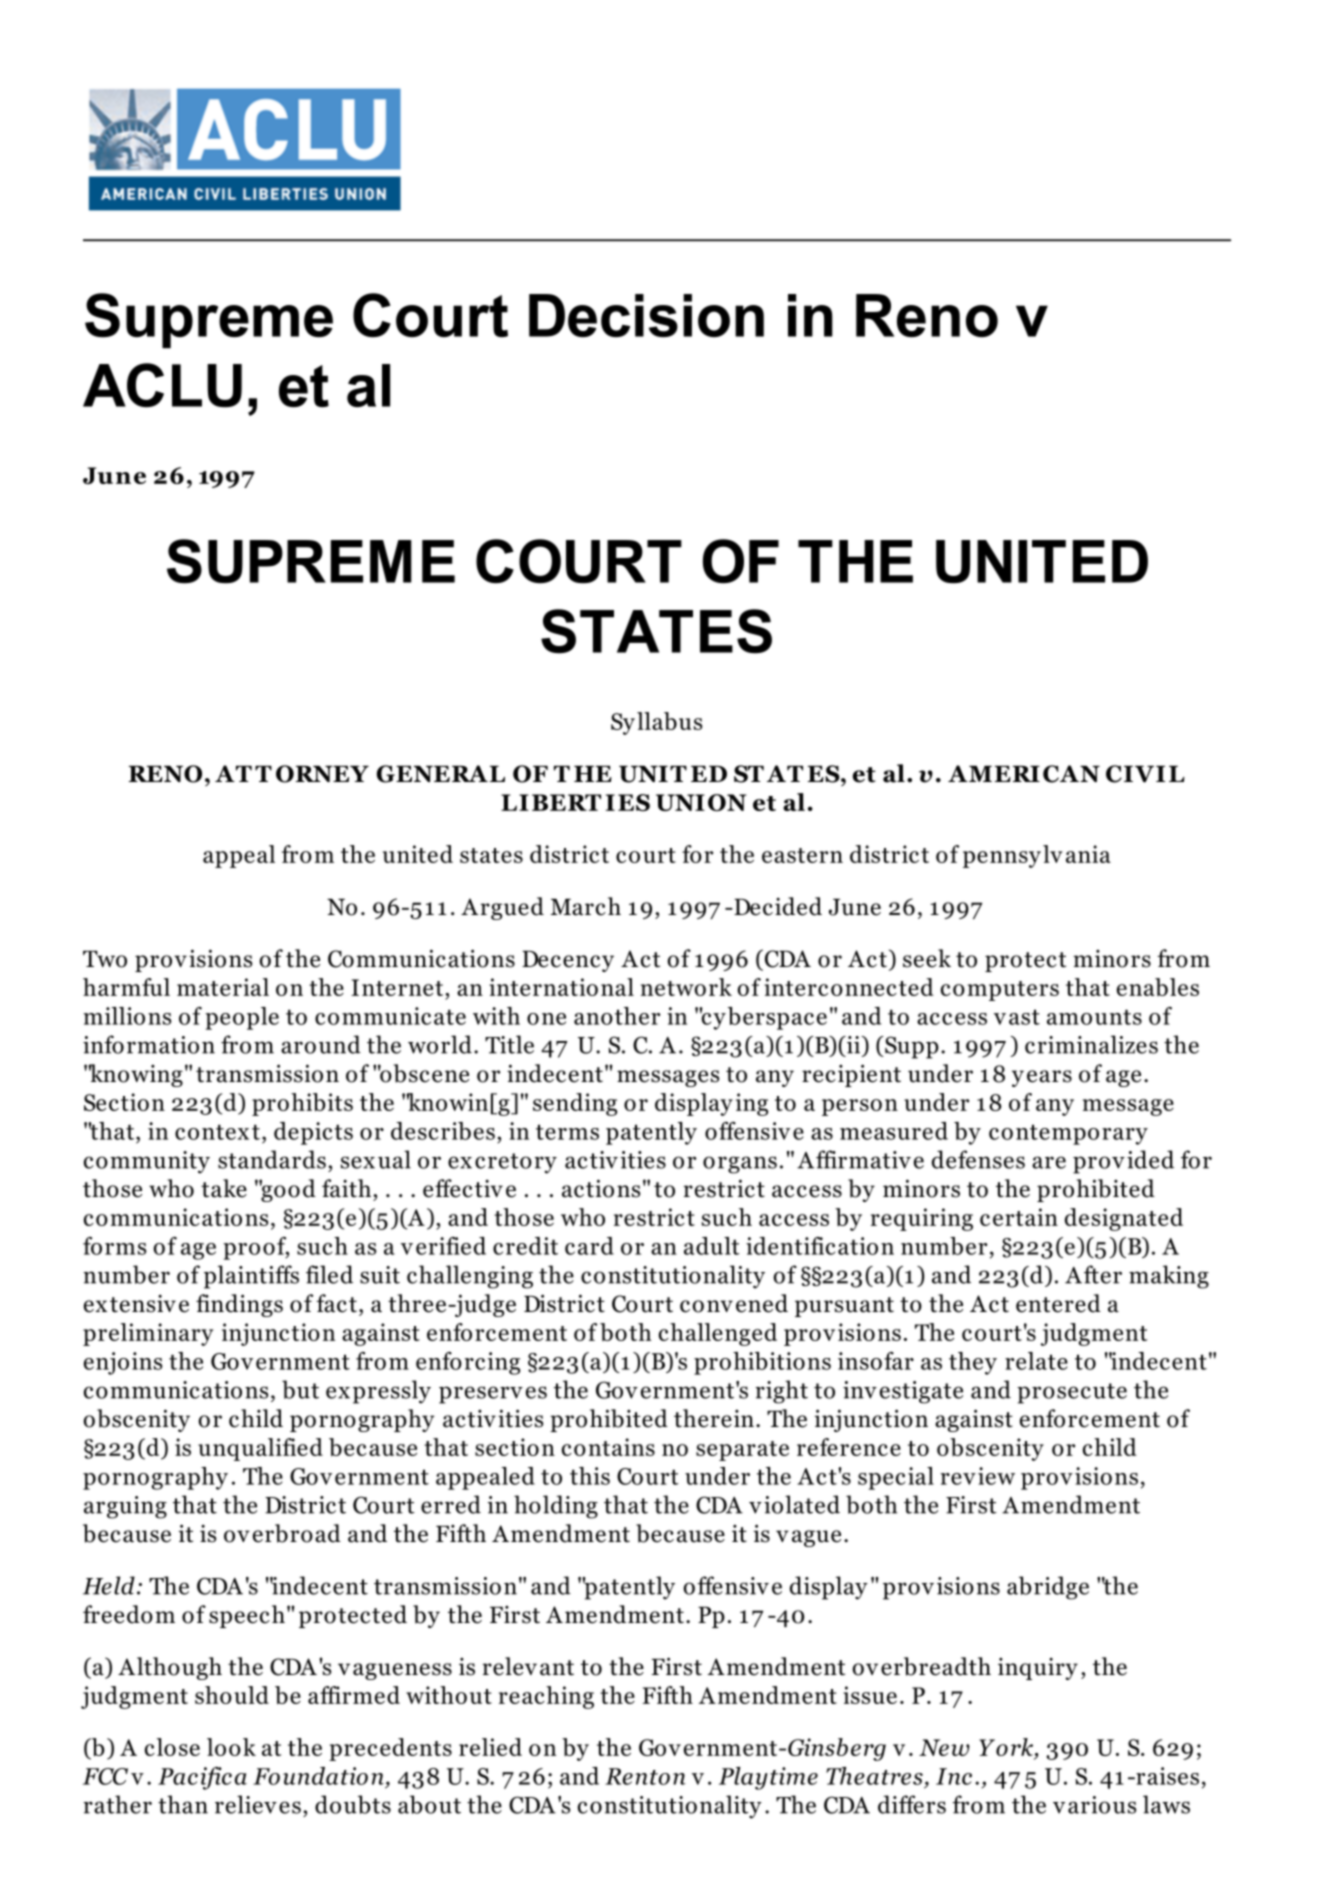  Describe the element at coordinates (162, 385) in the page. I see `ACLU` at that location.
